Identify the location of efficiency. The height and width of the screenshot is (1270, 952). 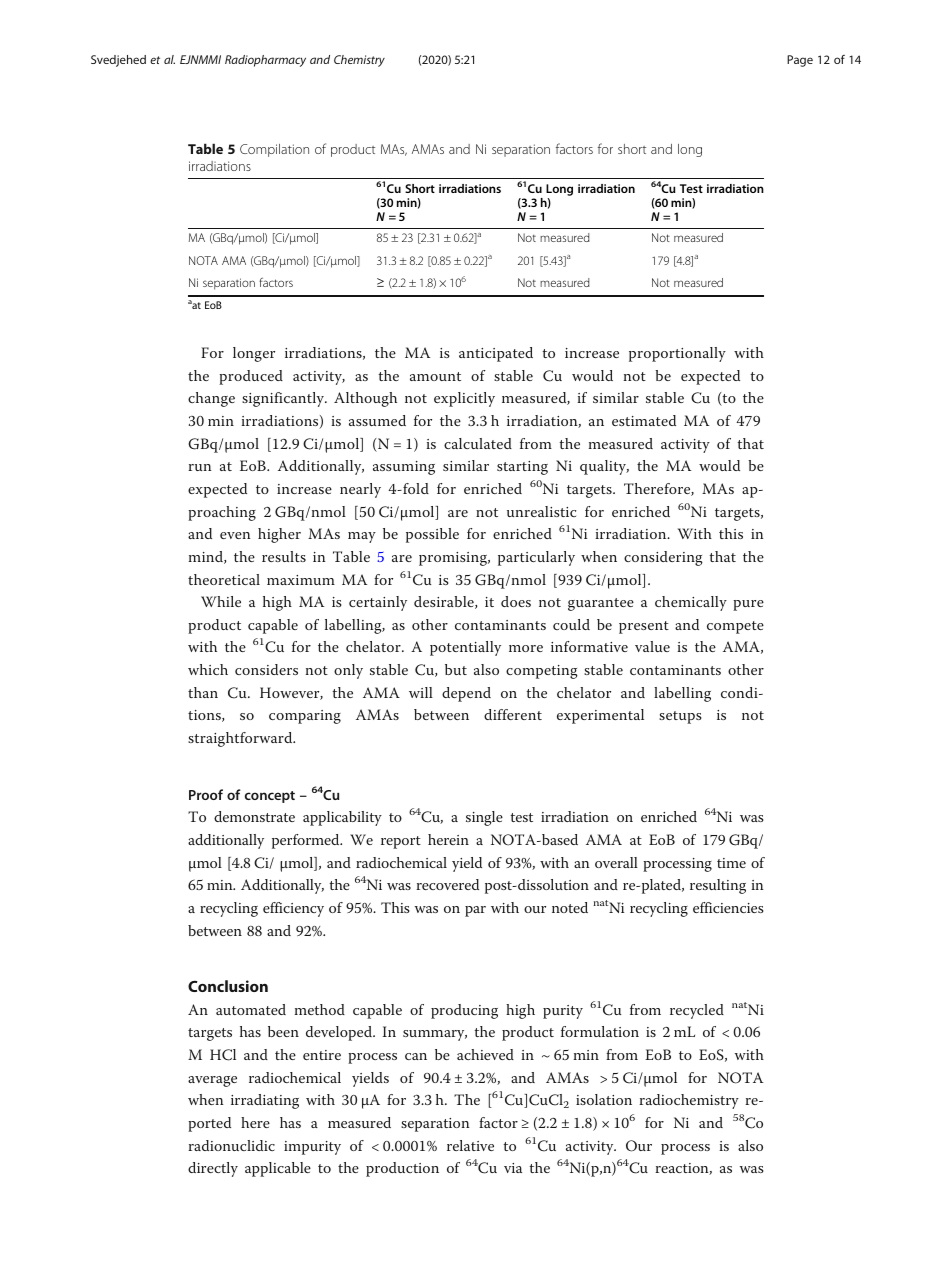
(293, 909).
